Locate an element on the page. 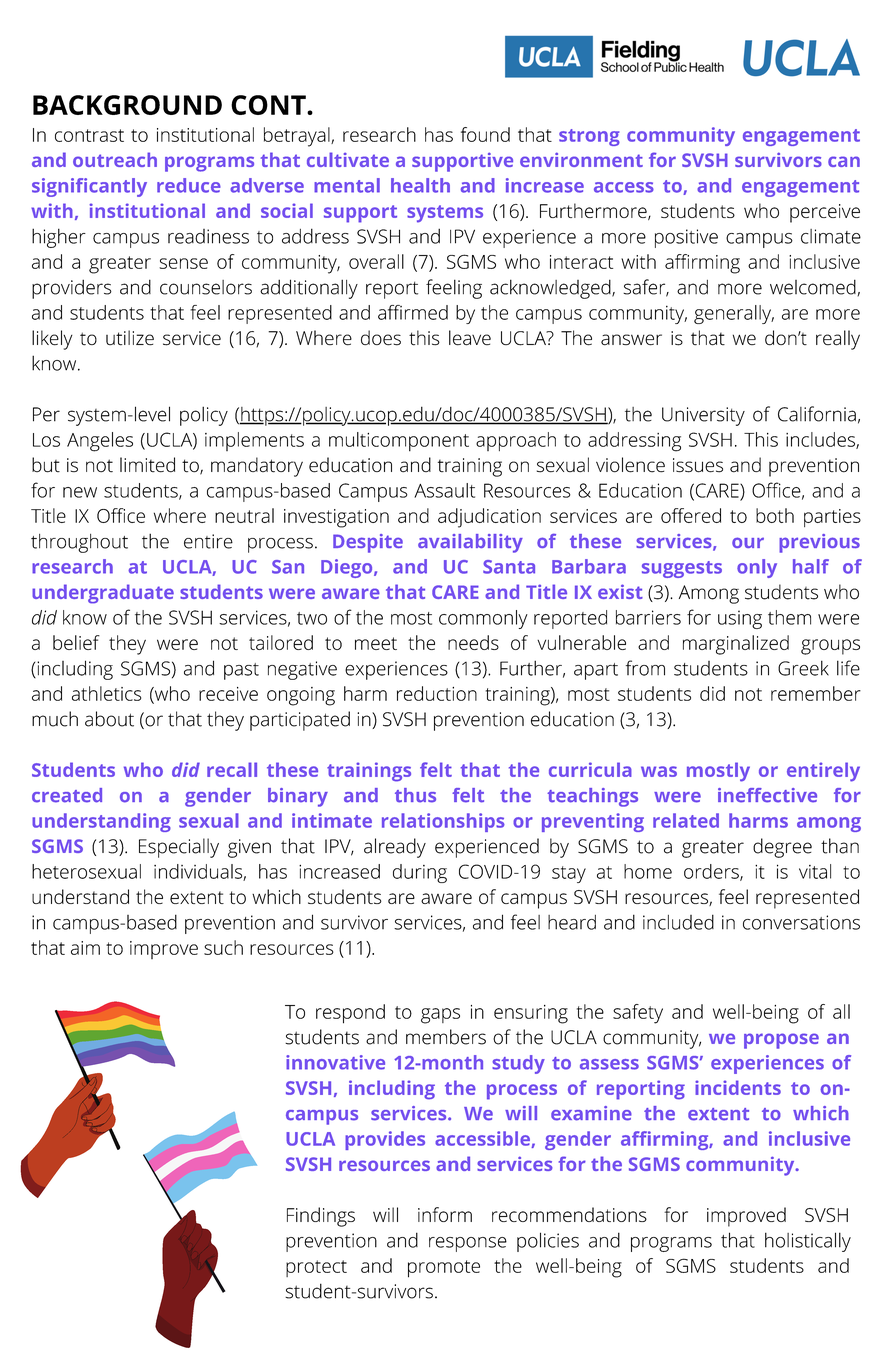  perceive is located at coordinates (825, 213).
